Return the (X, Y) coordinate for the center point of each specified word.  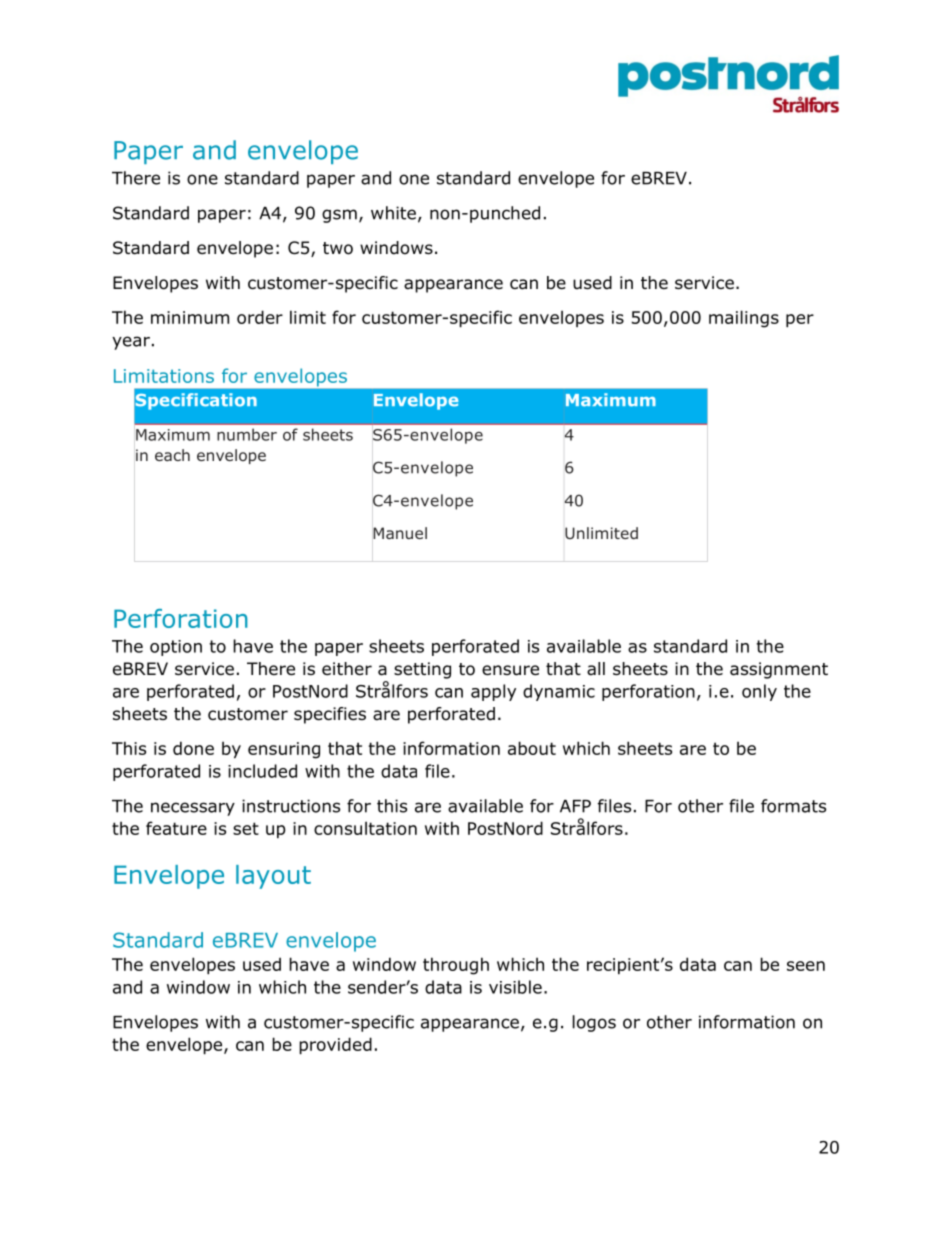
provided (335, 1045)
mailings (744, 319)
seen (806, 966)
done (193, 748)
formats (793, 806)
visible (515, 987)
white (393, 213)
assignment (779, 670)
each (172, 455)
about (532, 748)
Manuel (400, 533)
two (338, 248)
